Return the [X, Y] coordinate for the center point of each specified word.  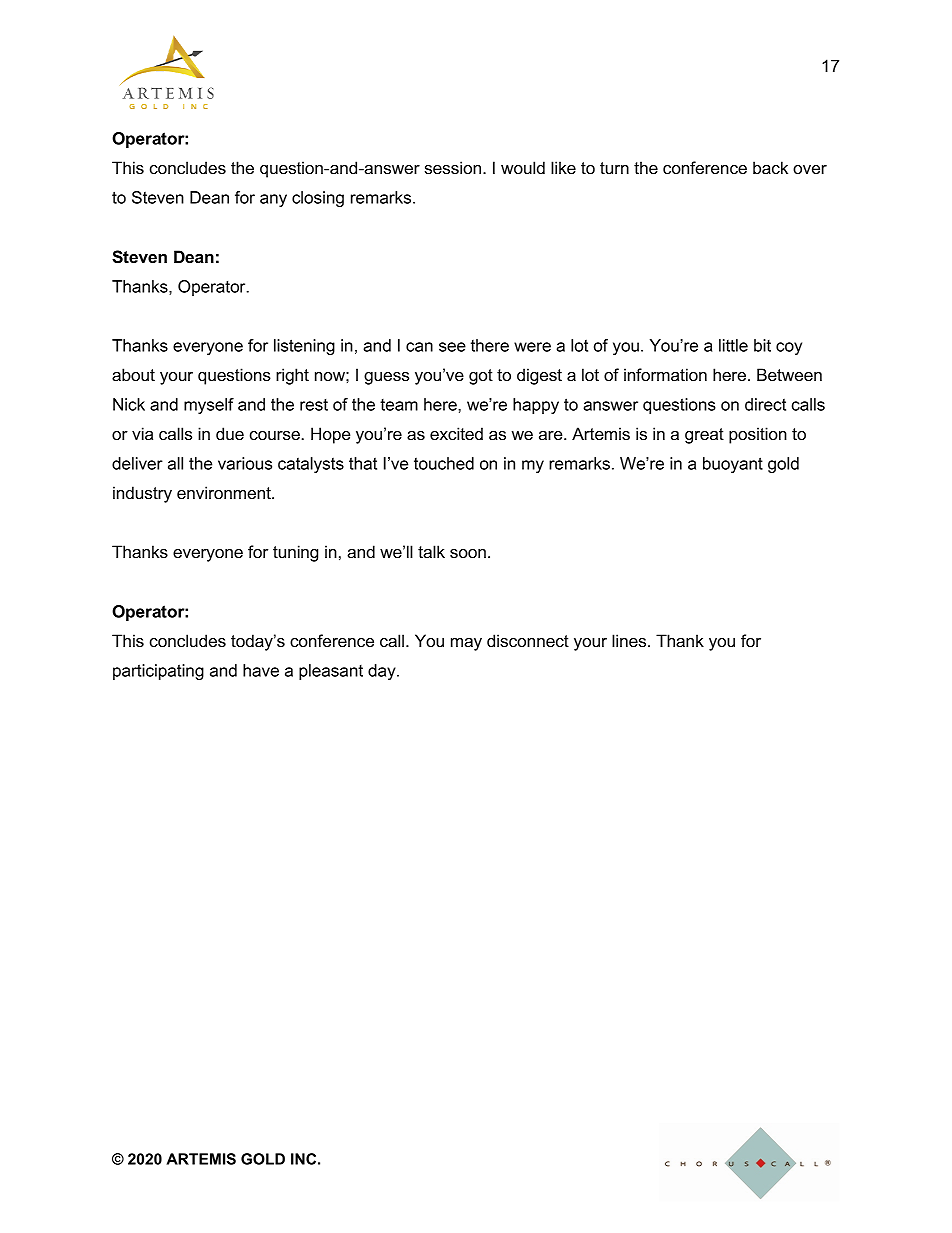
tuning [295, 553]
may [466, 644]
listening [304, 347]
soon [468, 553]
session [453, 167]
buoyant [733, 465]
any [273, 200]
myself [209, 406]
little [733, 345]
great [704, 436]
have [261, 670]
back [770, 167]
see [452, 347]
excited [456, 433]
